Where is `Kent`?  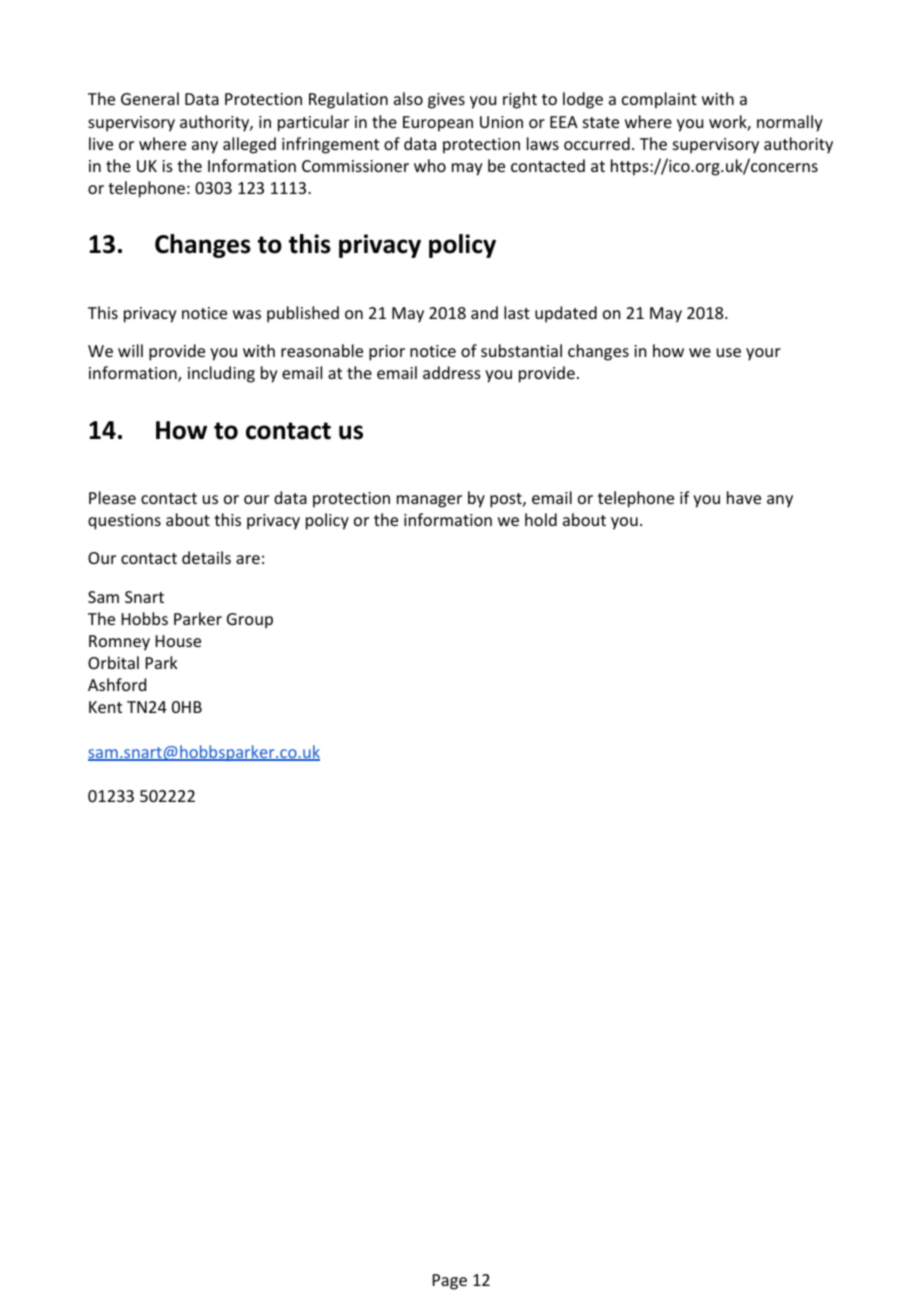
Kent is located at coordinates (105, 707).
